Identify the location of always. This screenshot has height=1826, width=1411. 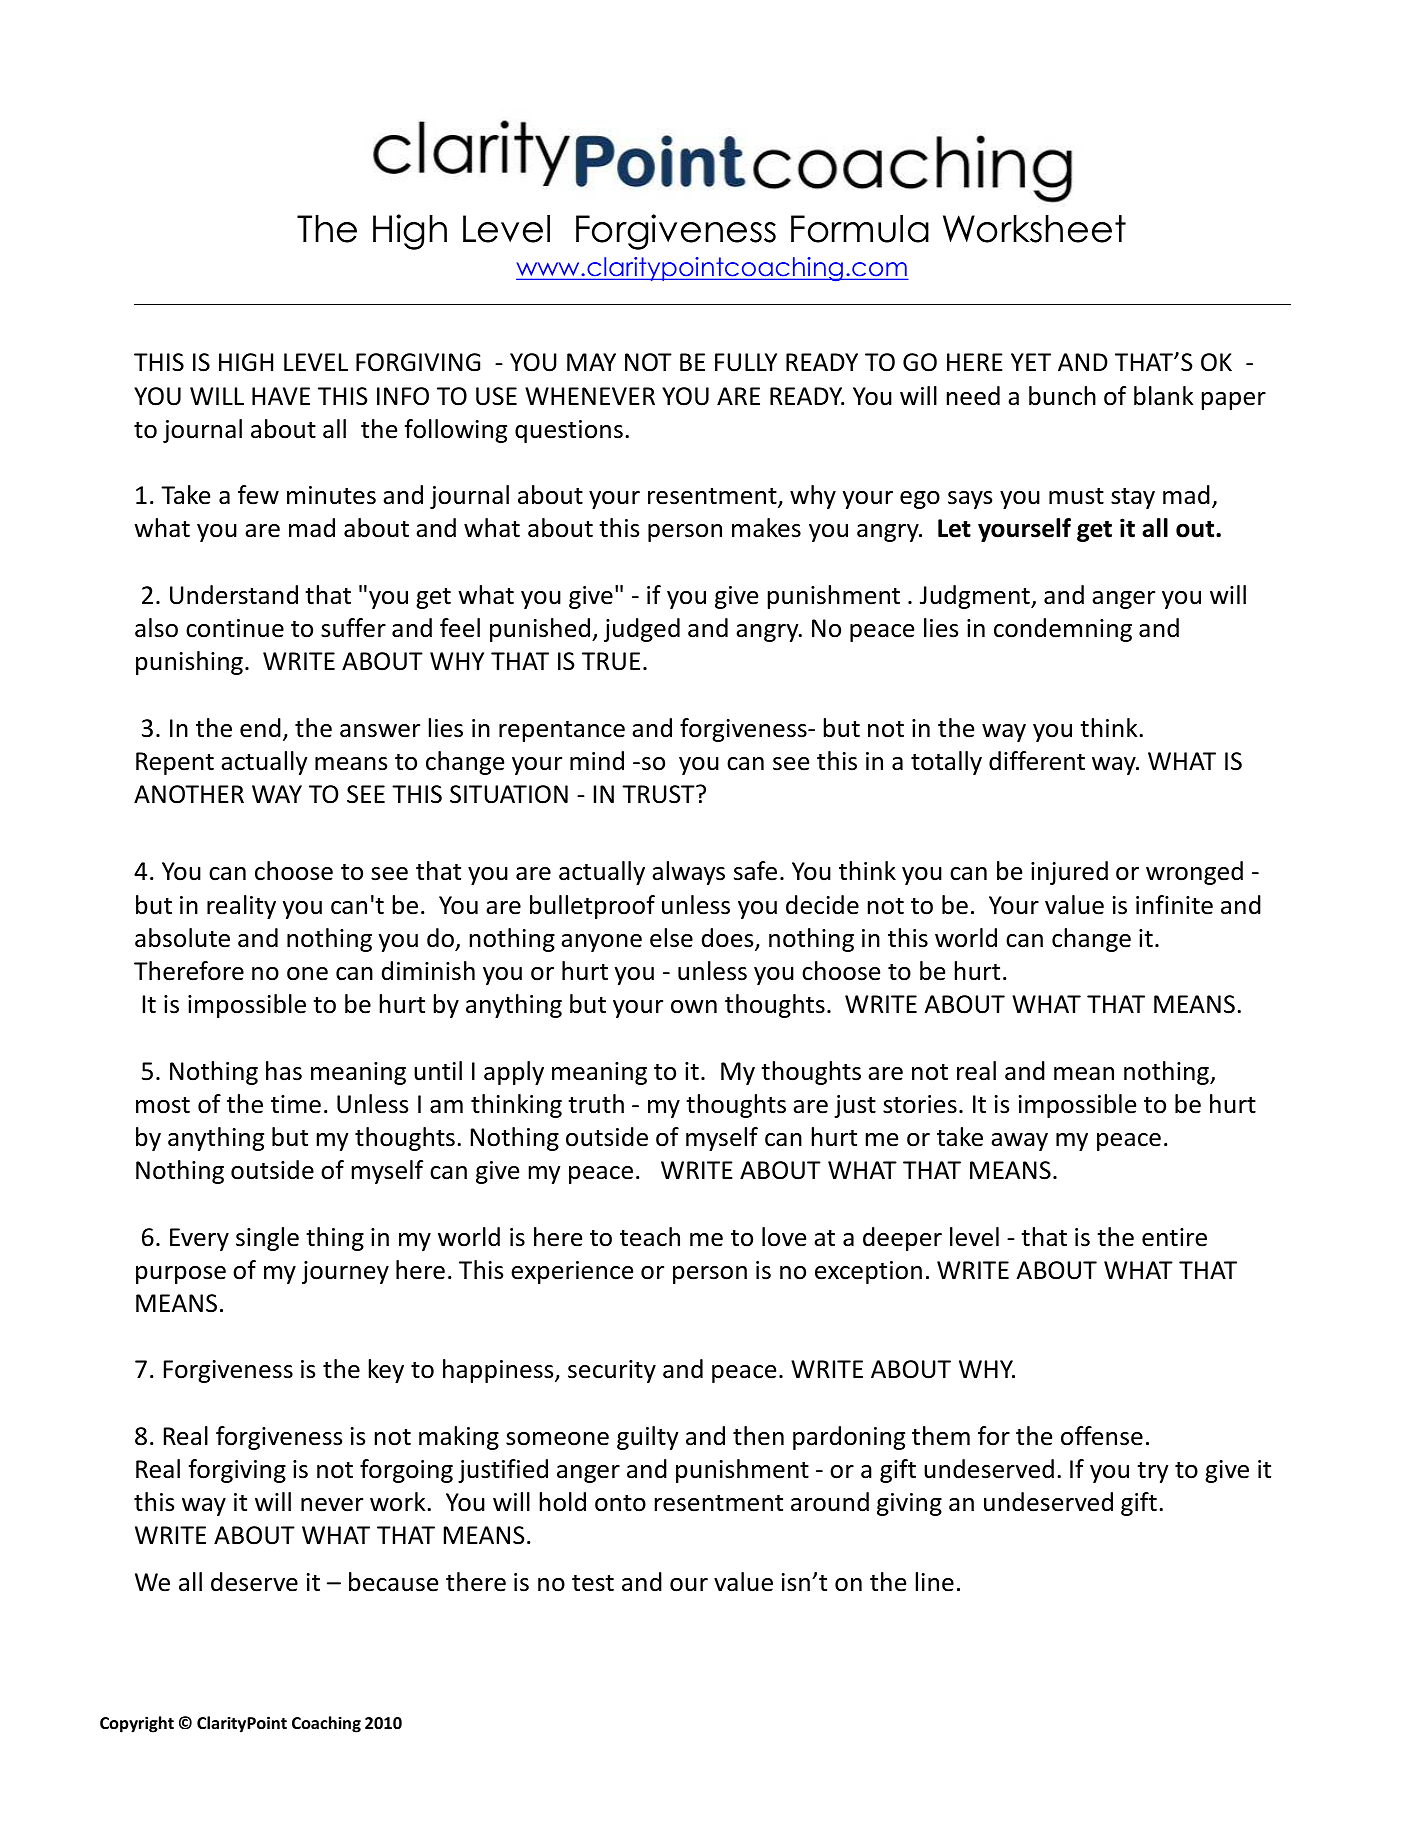
(688, 873).
